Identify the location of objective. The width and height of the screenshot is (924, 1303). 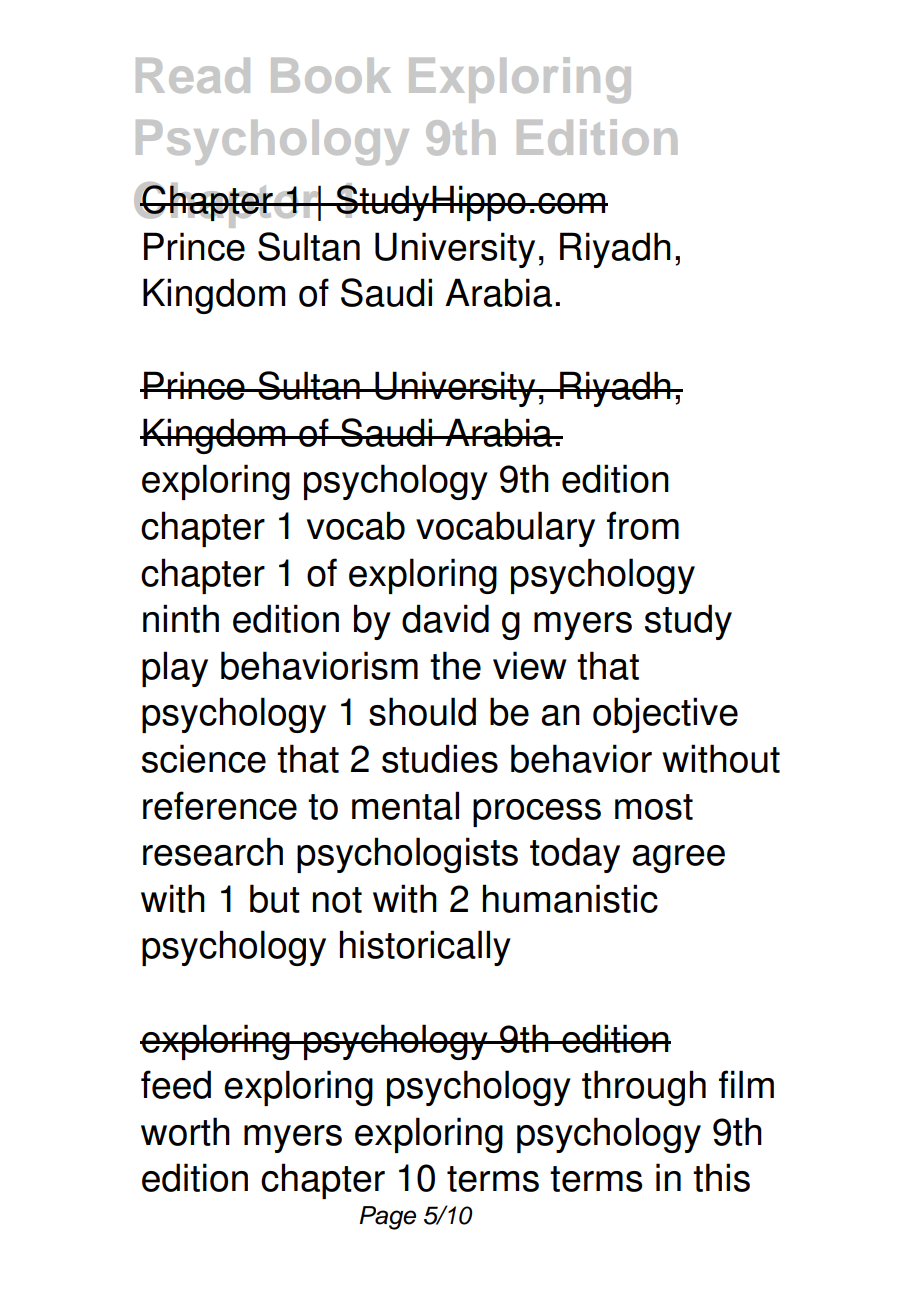
(665, 715).
